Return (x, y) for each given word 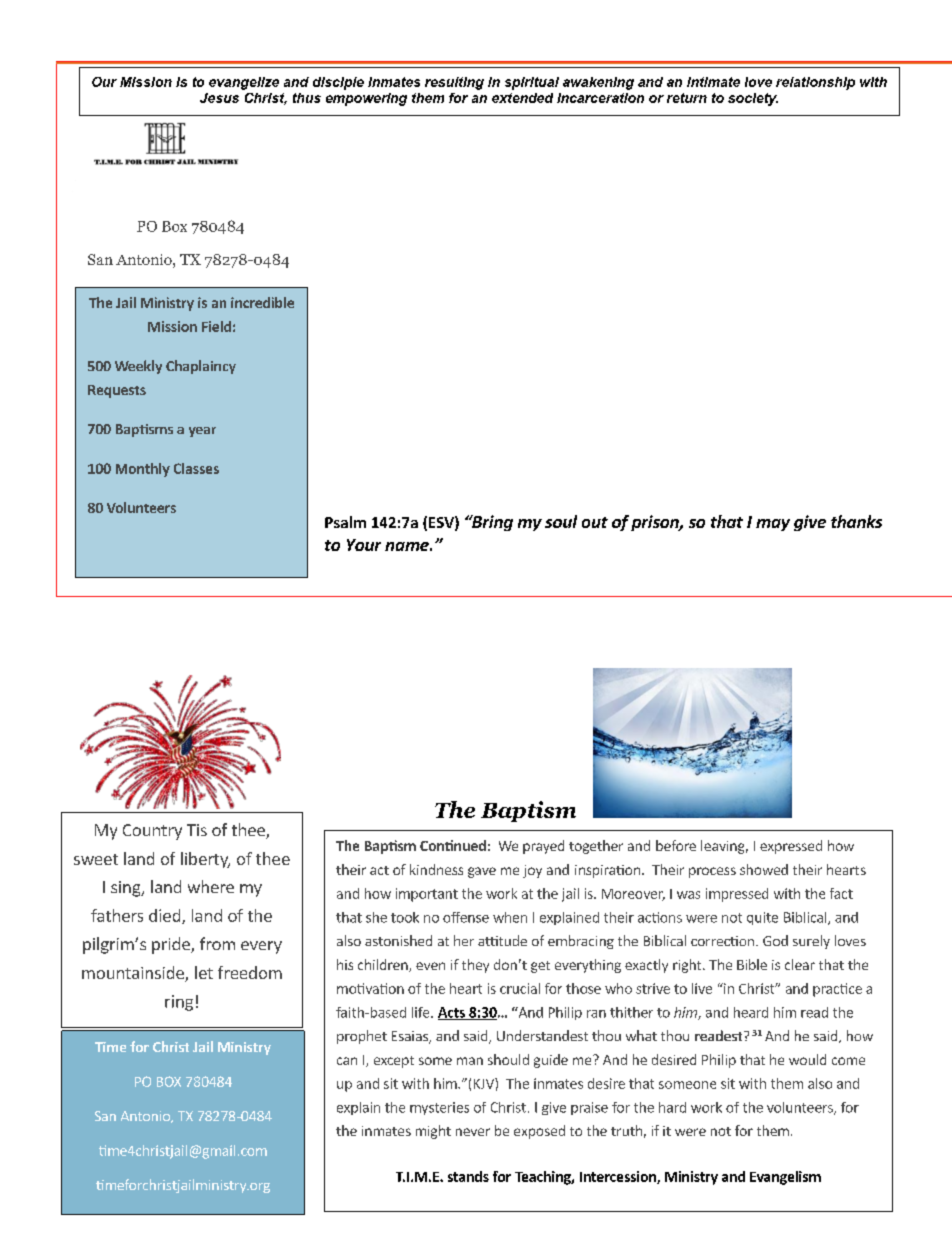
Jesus (219, 98)
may (773, 525)
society (753, 99)
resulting (454, 83)
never (473, 1132)
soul (561, 521)
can (347, 1061)
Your (364, 545)
